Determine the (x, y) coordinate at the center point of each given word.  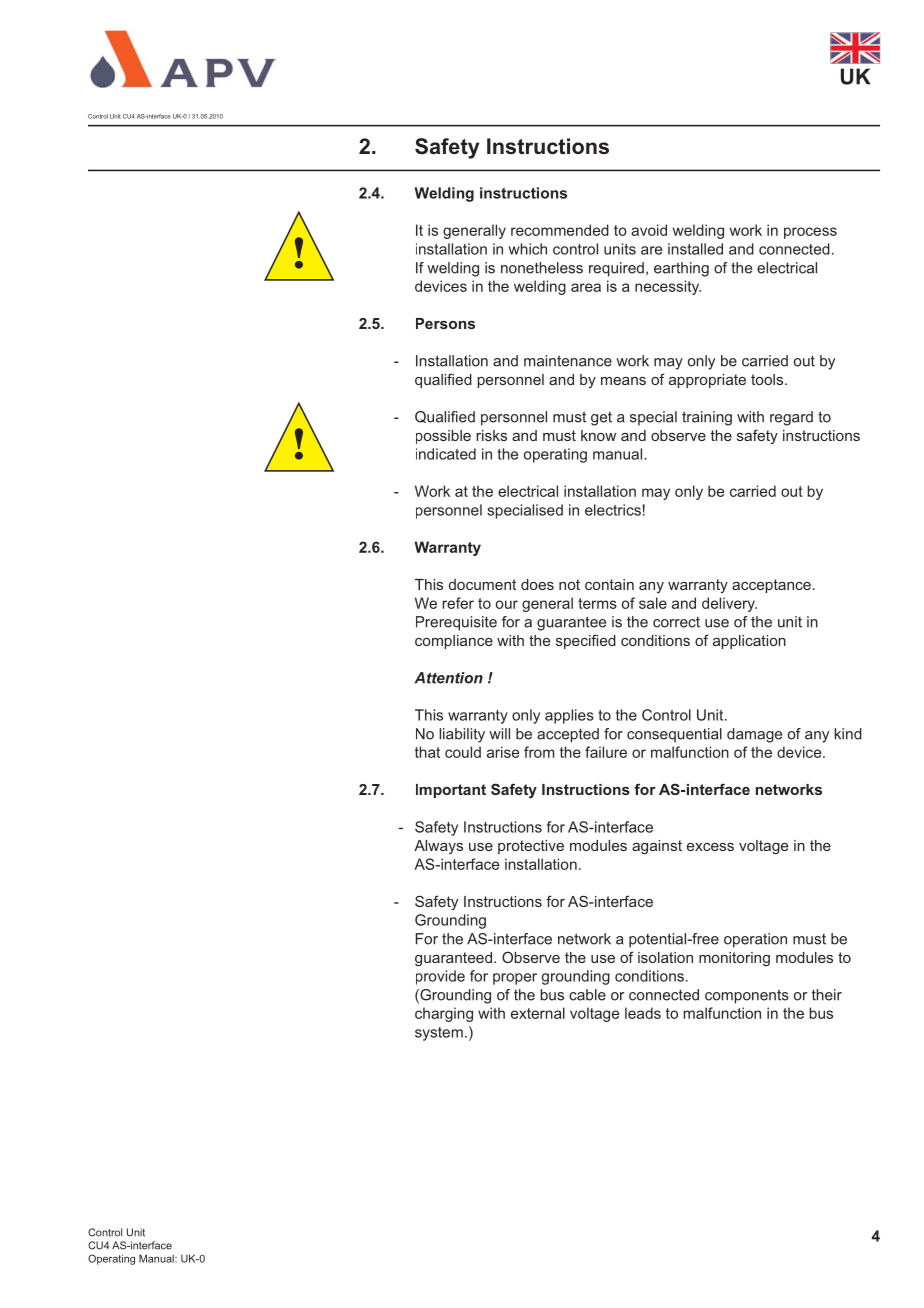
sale (653, 603)
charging (444, 1014)
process (810, 233)
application (749, 642)
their (827, 995)
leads (643, 1013)
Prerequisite (456, 623)
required (616, 269)
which (528, 249)
